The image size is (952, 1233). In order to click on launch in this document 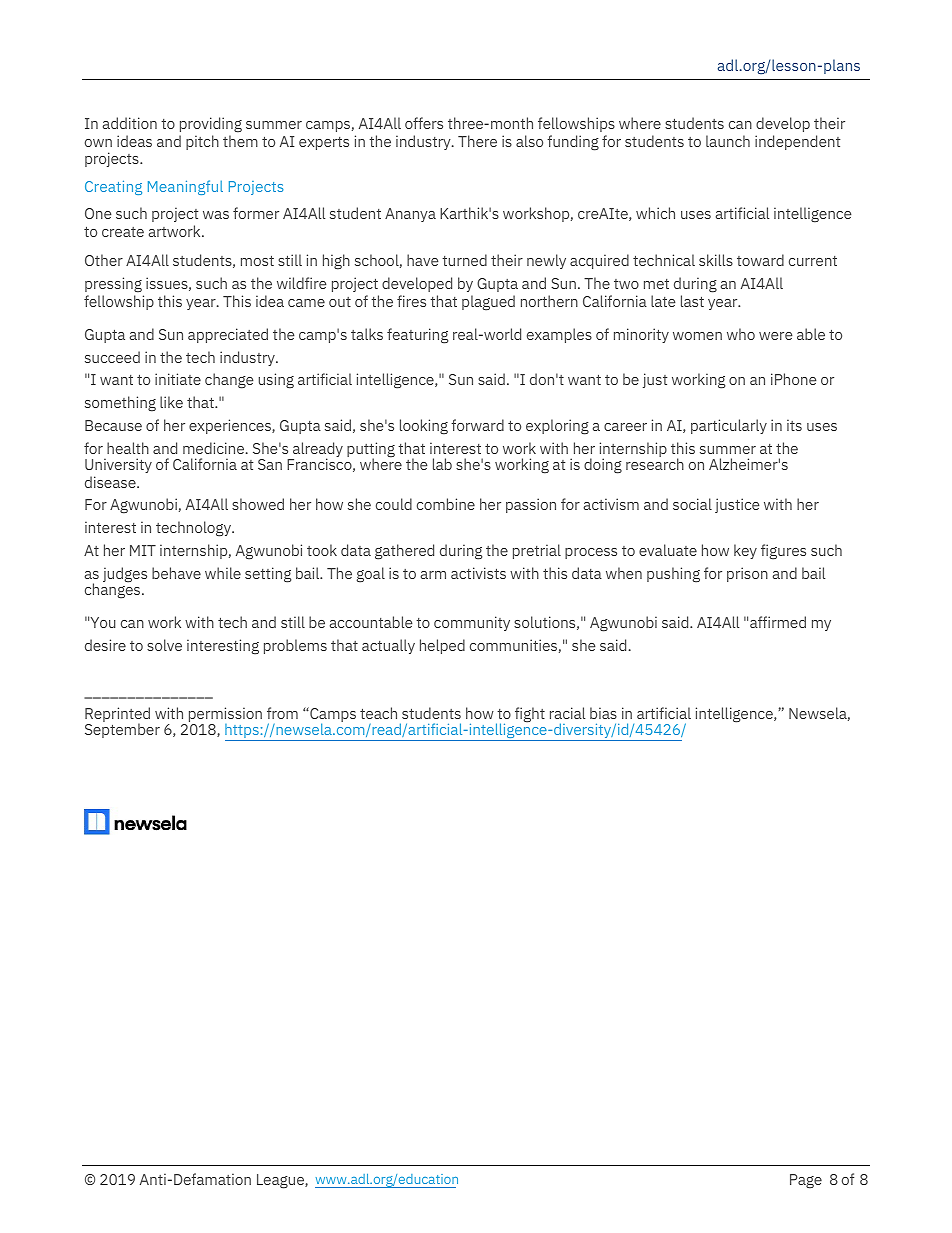, I will do `click(728, 141)`.
